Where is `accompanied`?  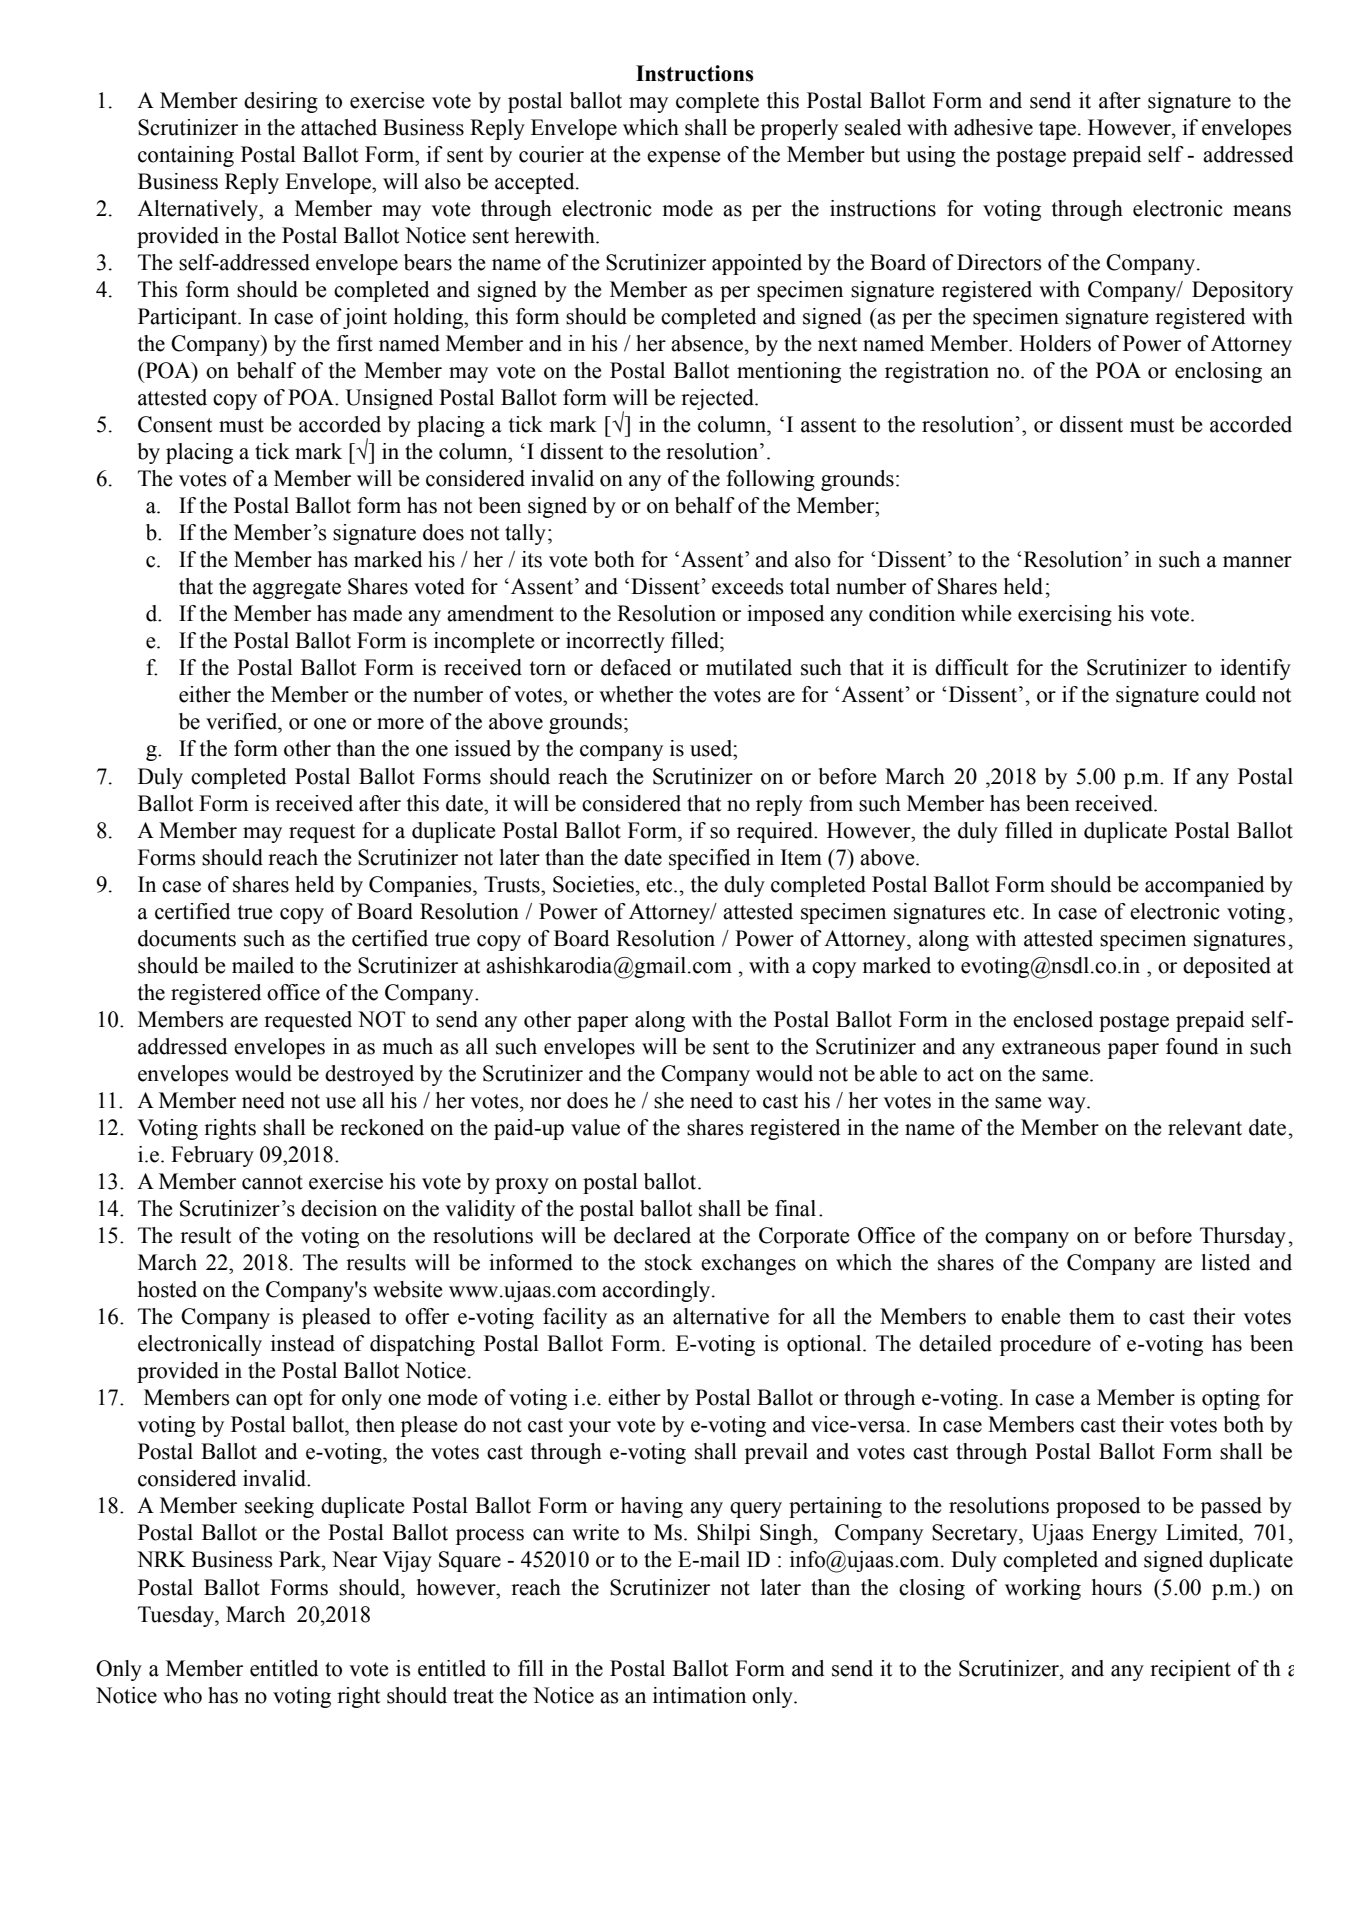
accompanied is located at coordinates (1205, 886).
